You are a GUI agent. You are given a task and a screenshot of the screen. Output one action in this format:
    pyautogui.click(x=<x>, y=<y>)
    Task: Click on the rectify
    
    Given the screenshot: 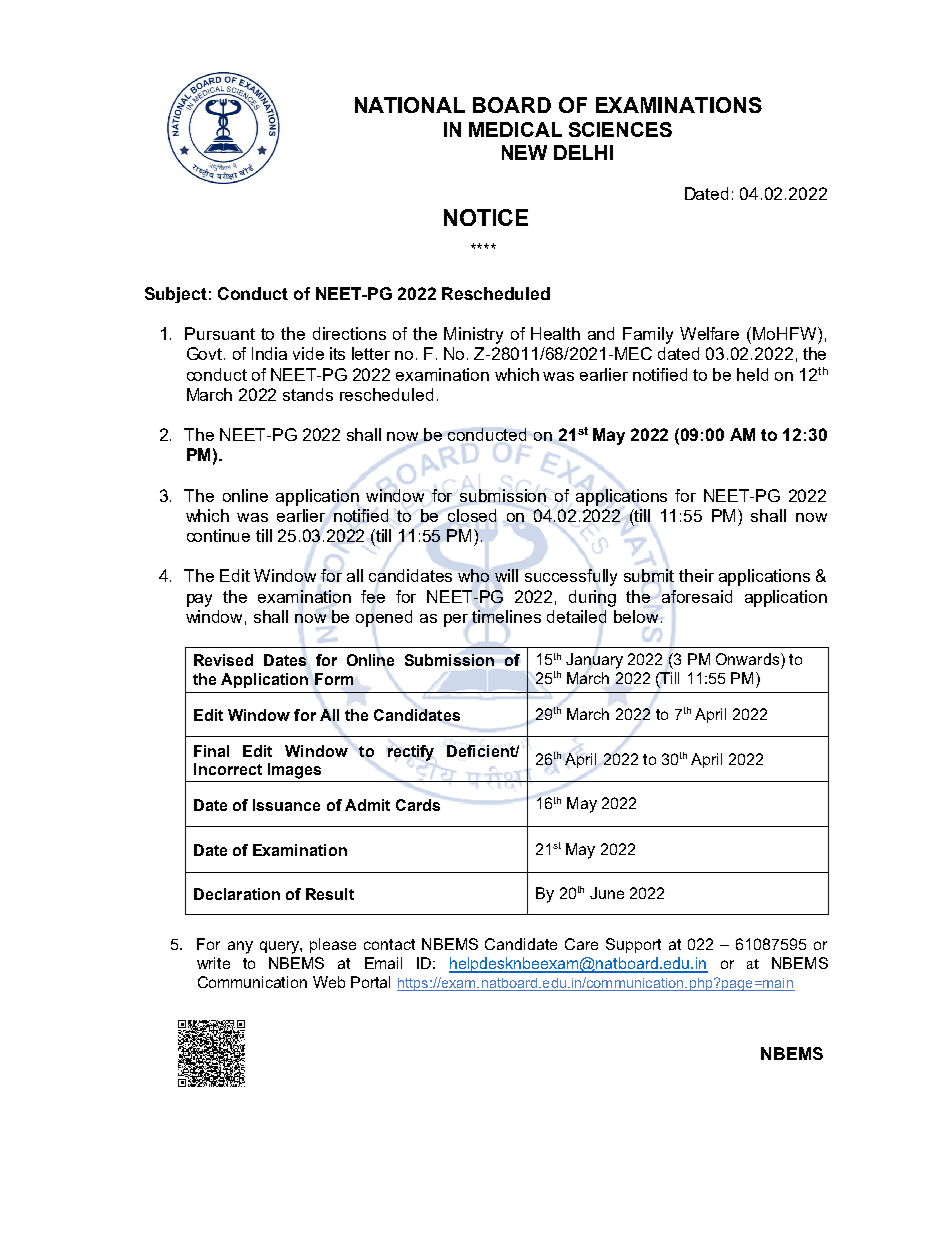 What is the action you would take?
    pyautogui.click(x=411, y=753)
